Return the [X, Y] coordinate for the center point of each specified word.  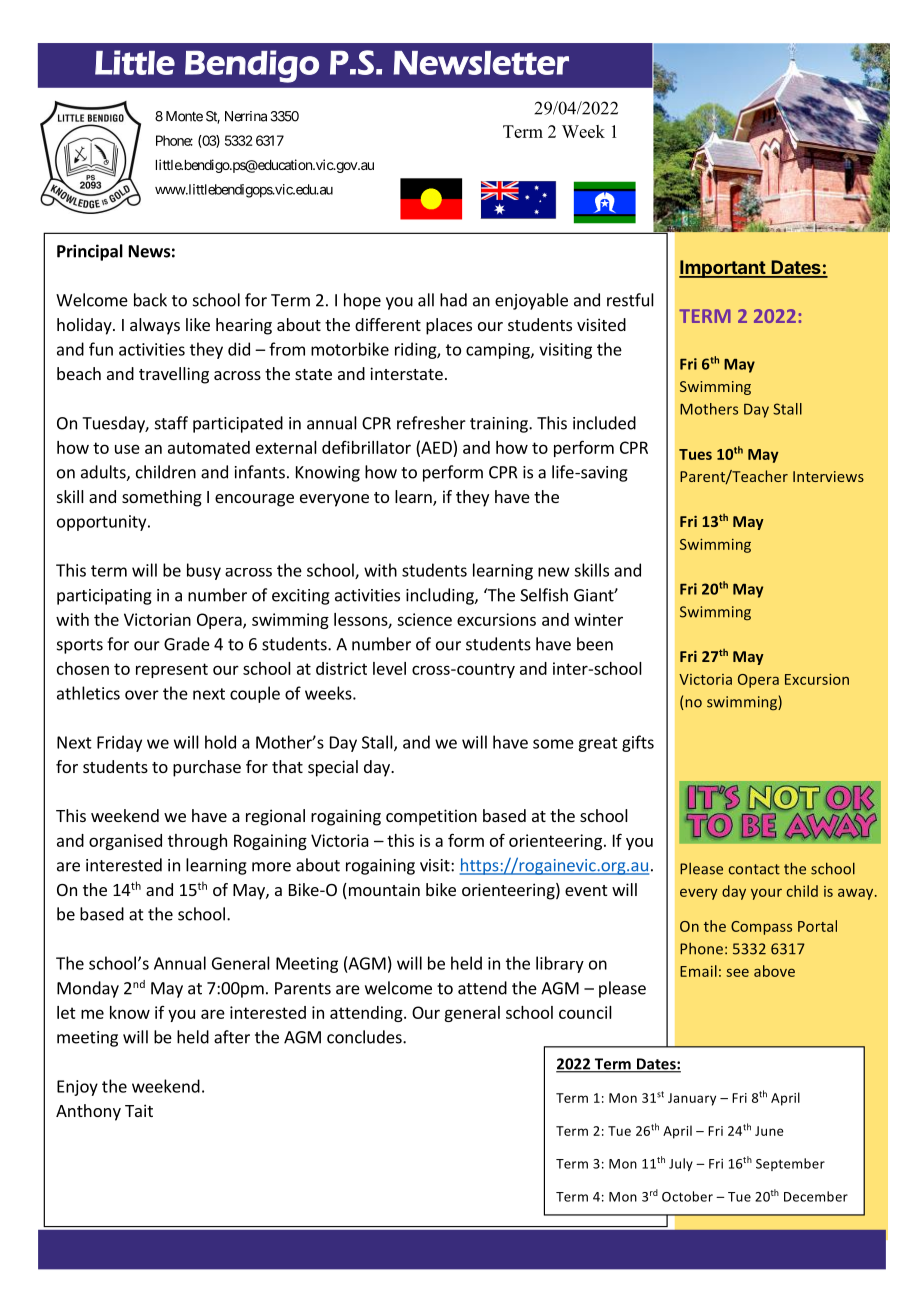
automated [209, 447]
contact [754, 869]
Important [723, 269]
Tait [139, 1110]
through [197, 842]
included [604, 423]
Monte [184, 116]
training [500, 425]
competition [431, 817]
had [453, 300]
